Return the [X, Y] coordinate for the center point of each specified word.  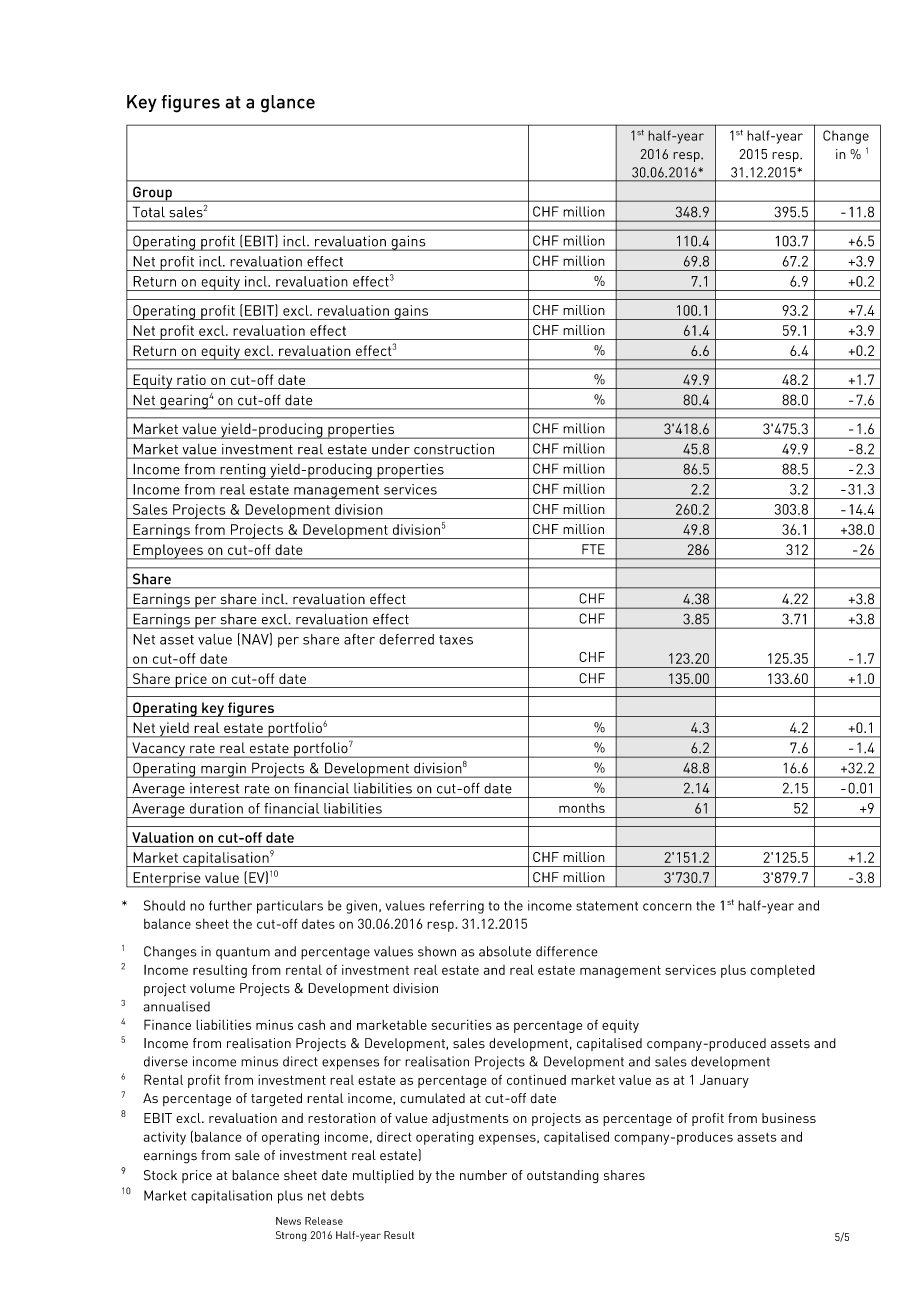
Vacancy [158, 750]
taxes [456, 640]
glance [288, 104]
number [483, 1175]
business [789, 1118]
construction [454, 449]
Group [152, 194]
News [288, 1221]
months [582, 808]
